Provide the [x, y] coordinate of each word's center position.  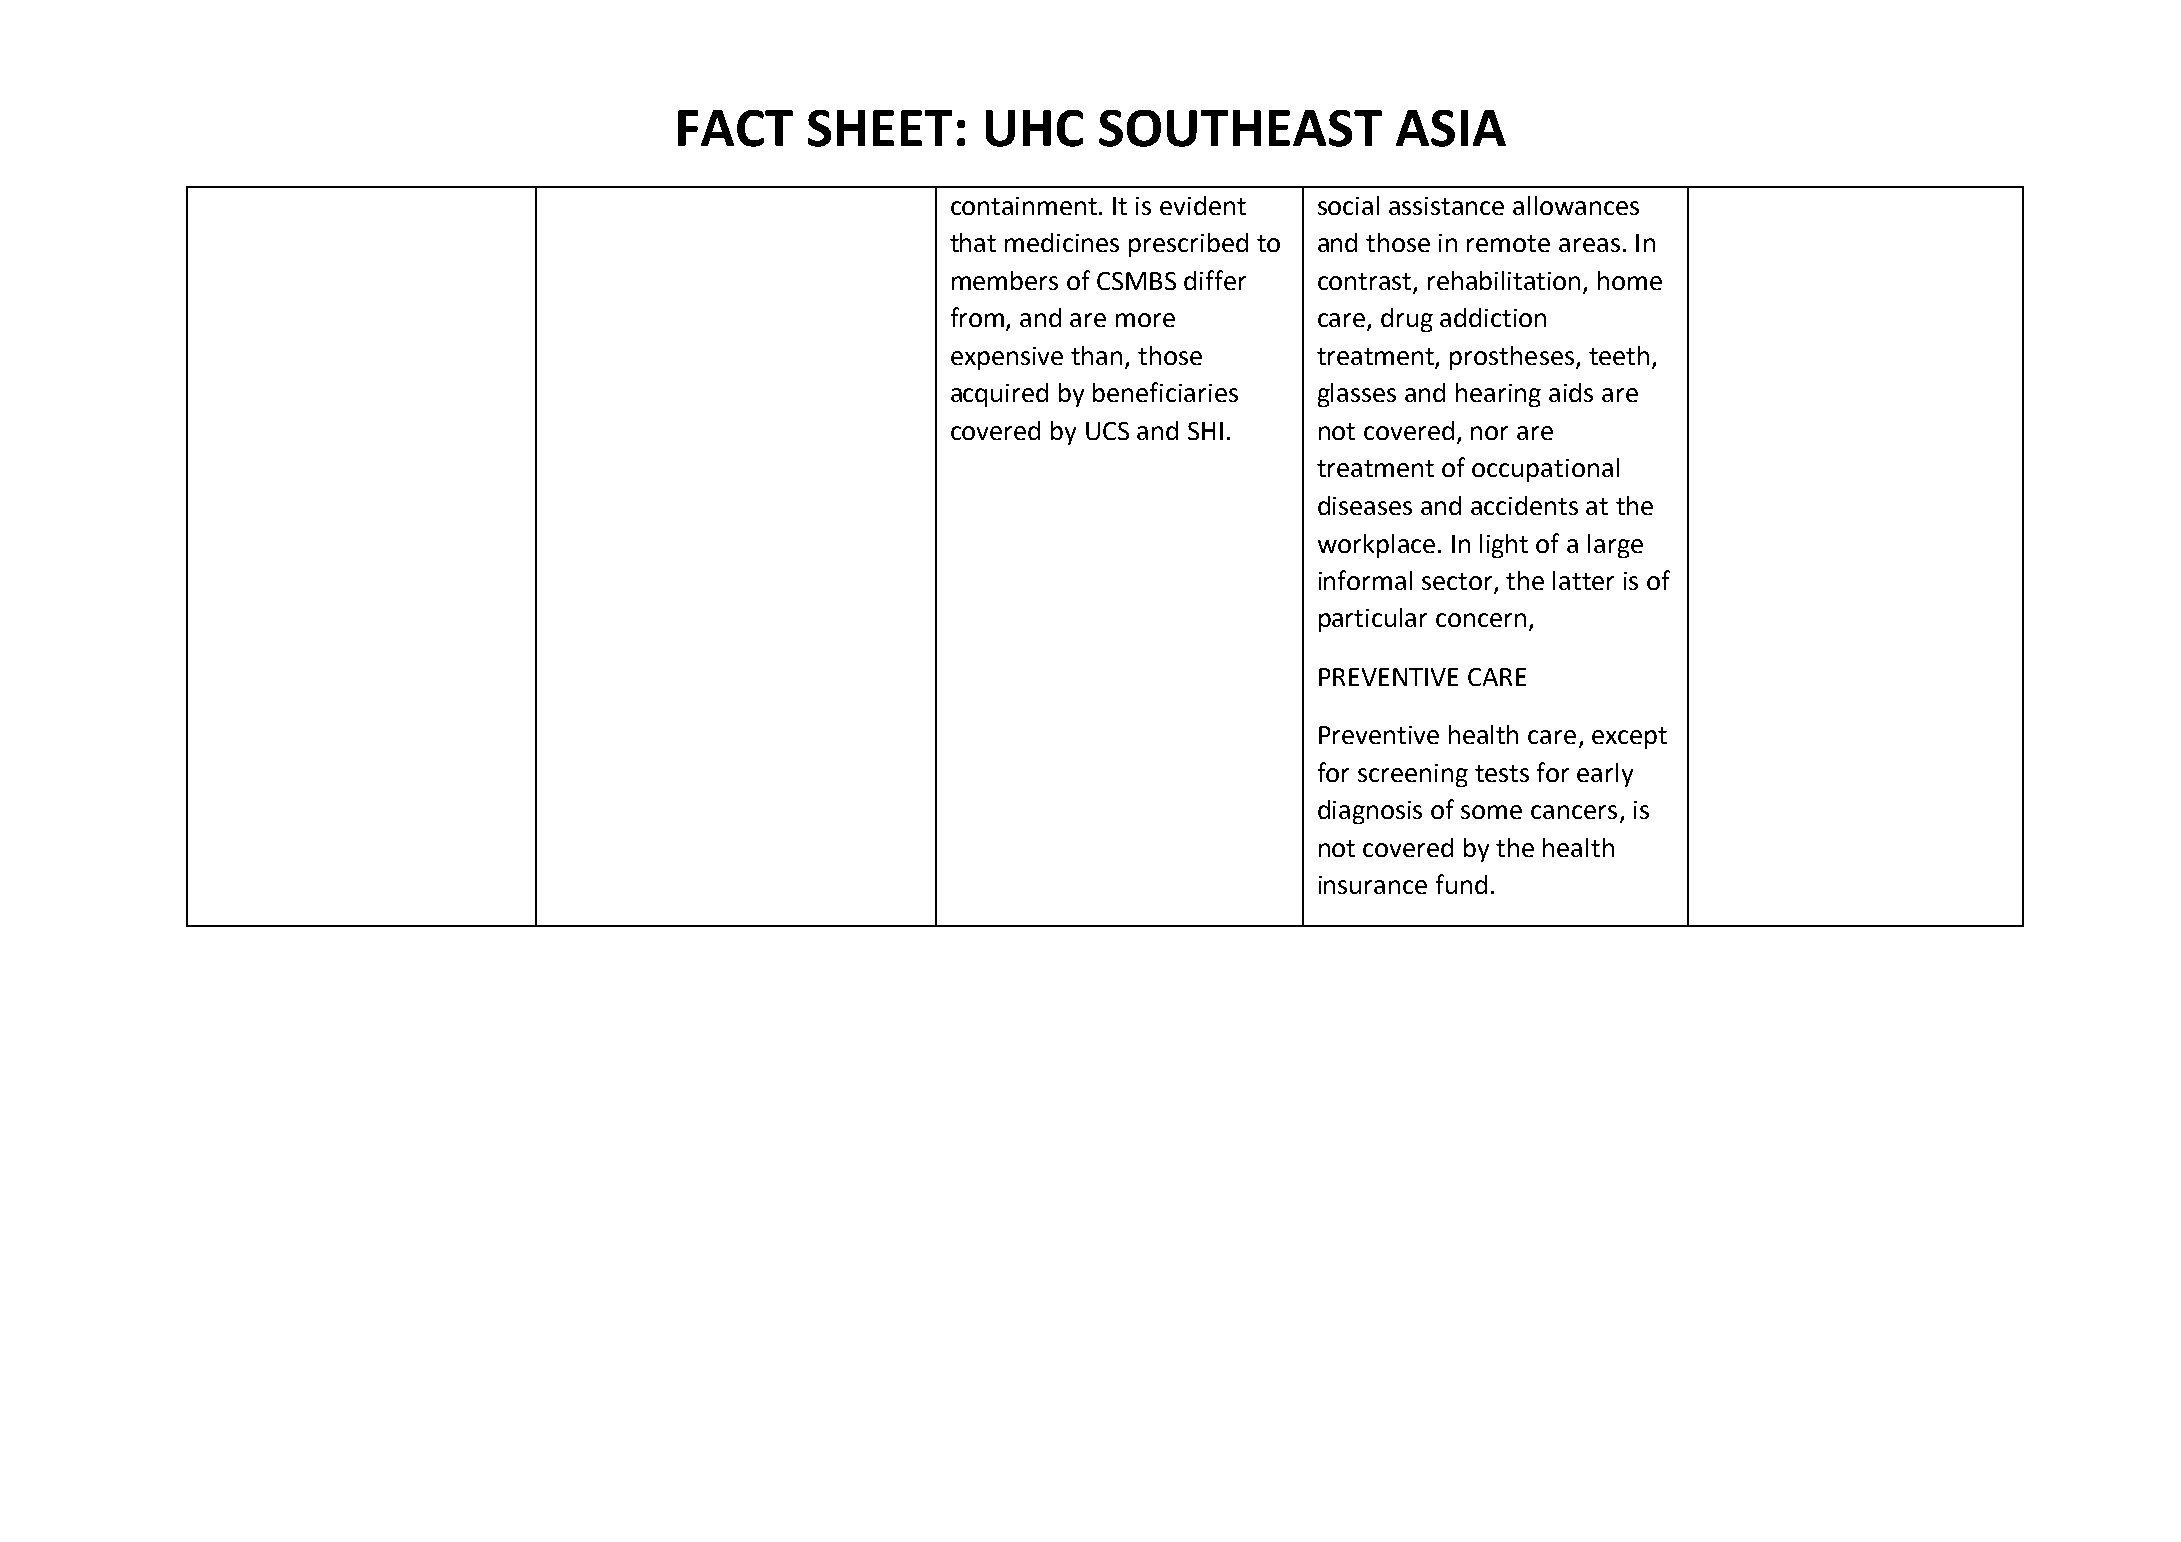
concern [1481, 620]
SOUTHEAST [1240, 128]
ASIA [1451, 128]
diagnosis [1370, 812]
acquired [999, 395]
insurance [1373, 885]
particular [1373, 620]
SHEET [880, 128]
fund [1461, 884]
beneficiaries [1165, 392]
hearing [1498, 395]
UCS [1107, 431]
